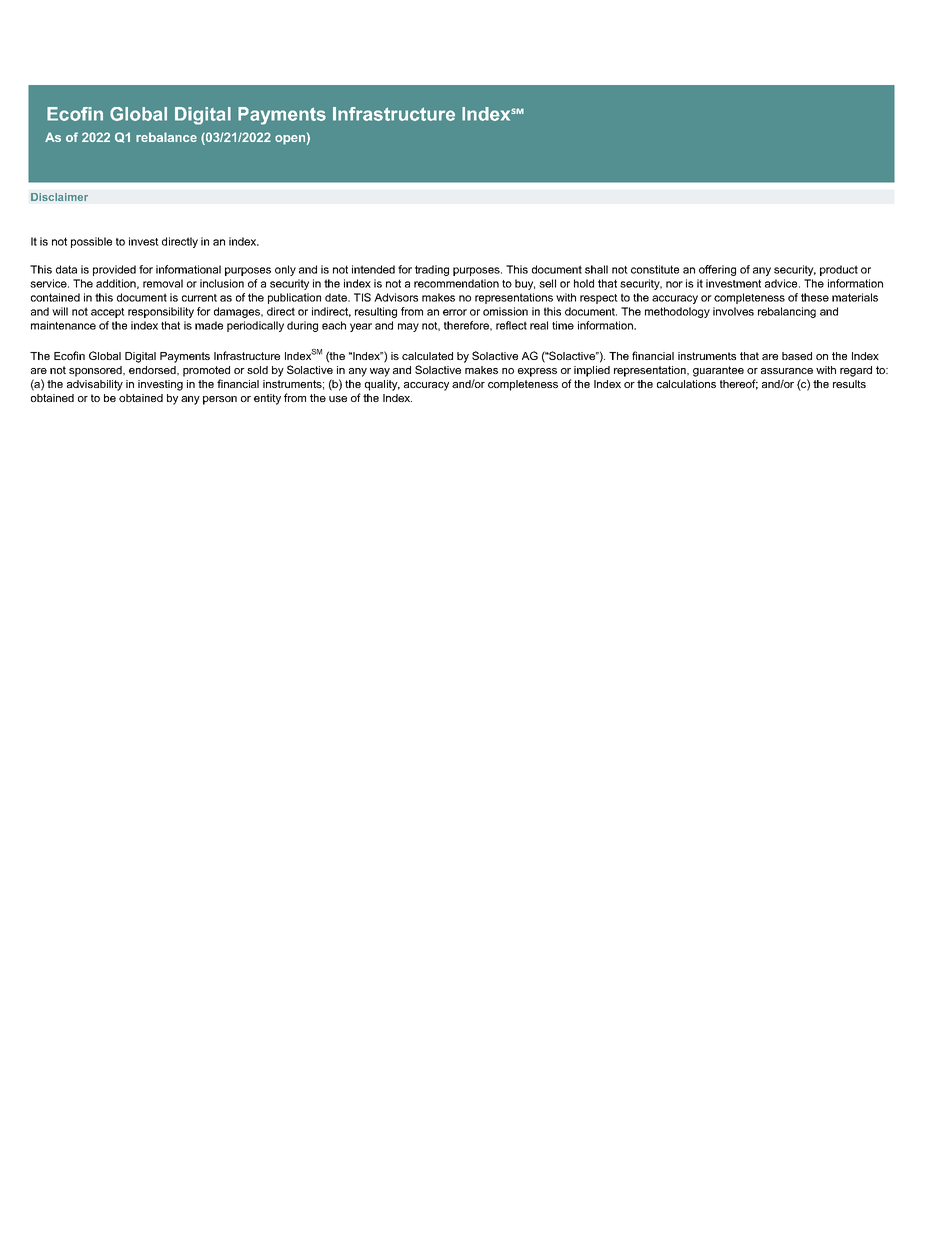  I want to click on constitute, so click(655, 269).
